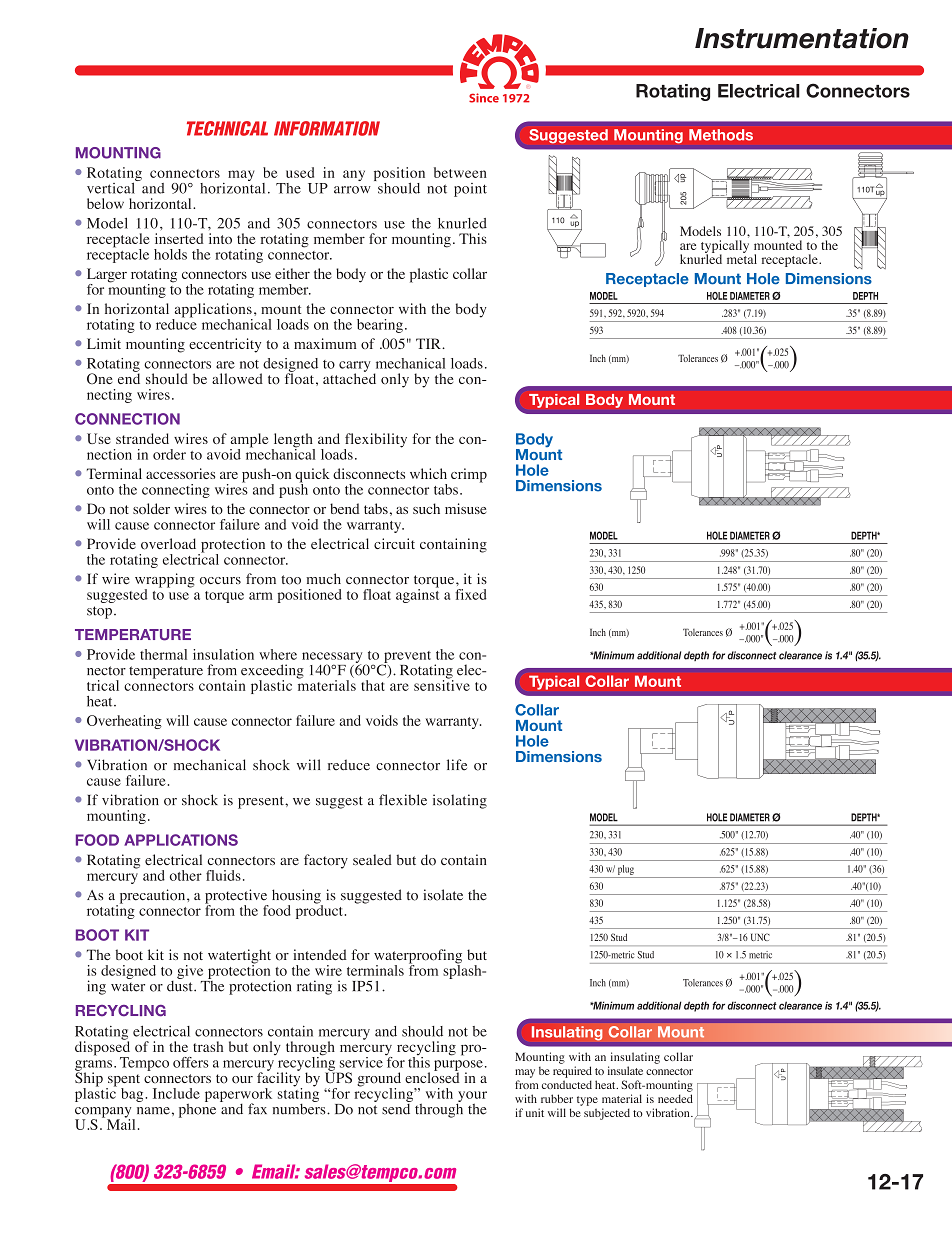  I want to click on vertical, so click(112, 187).
